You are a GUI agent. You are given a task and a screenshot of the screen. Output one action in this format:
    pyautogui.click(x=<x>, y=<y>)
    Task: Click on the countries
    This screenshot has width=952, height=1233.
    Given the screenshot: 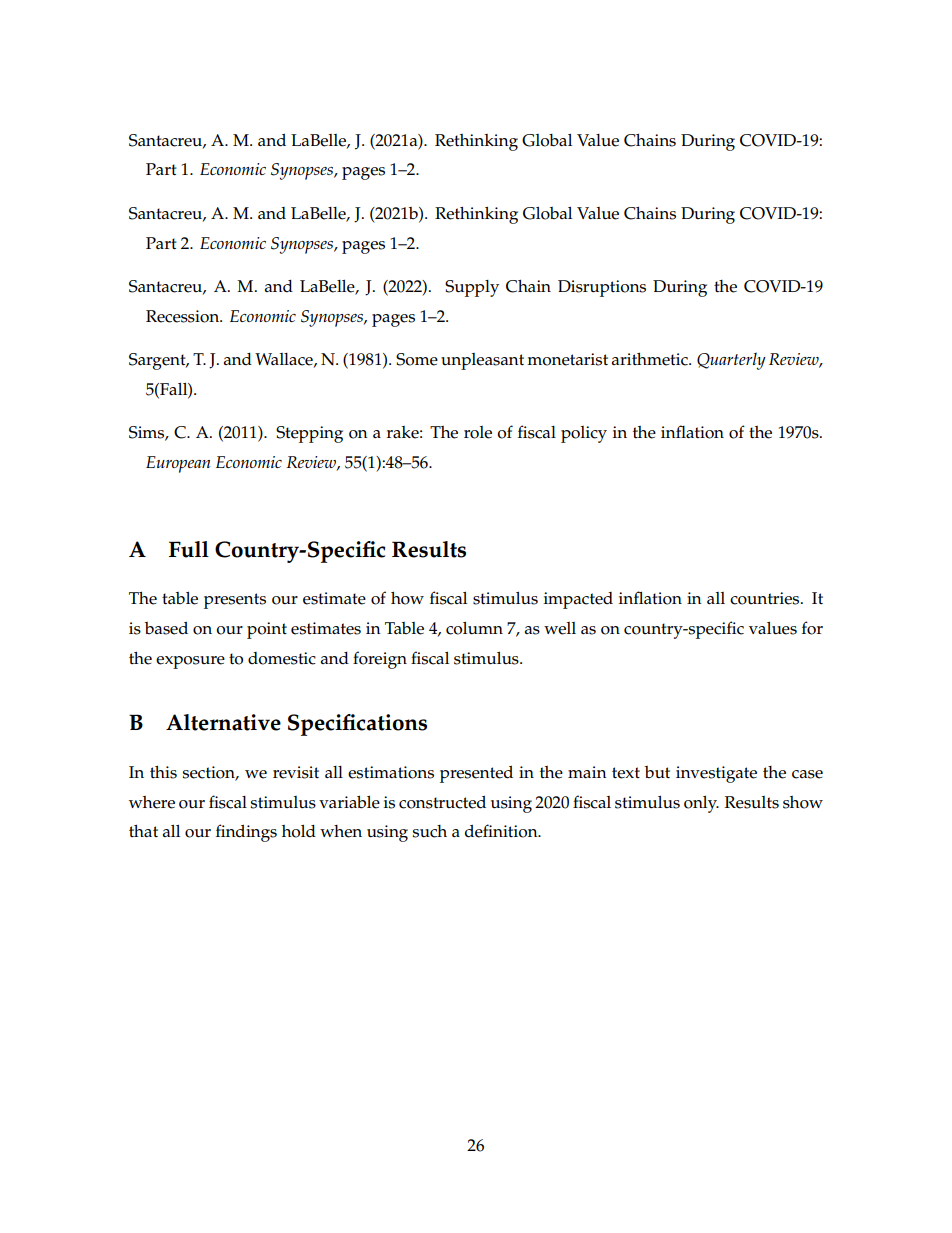 What is the action you would take?
    pyautogui.click(x=766, y=598)
